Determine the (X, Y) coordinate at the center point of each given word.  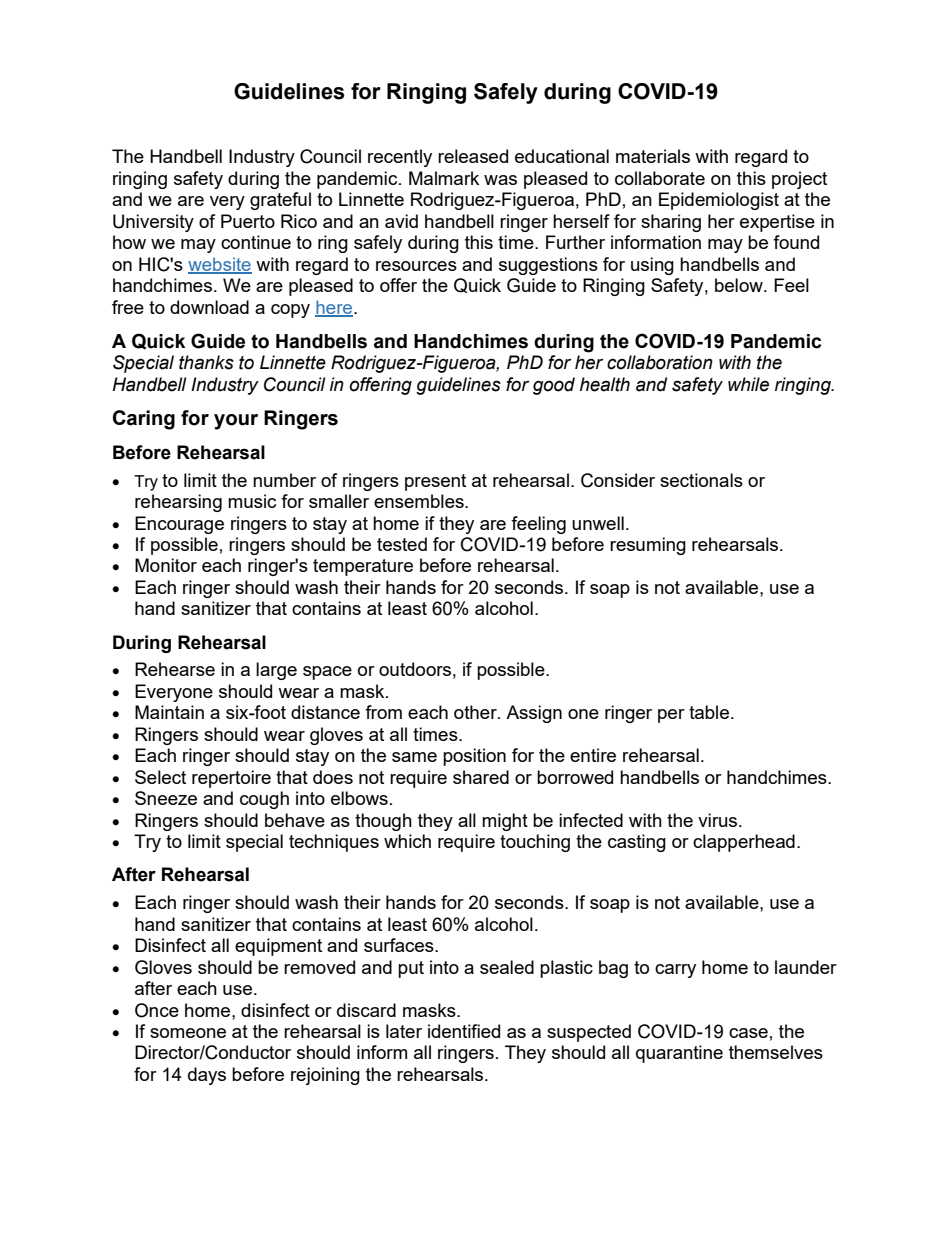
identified (464, 1031)
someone (188, 1033)
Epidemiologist (719, 201)
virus (719, 820)
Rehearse (175, 669)
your (236, 422)
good (554, 386)
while (748, 384)
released (473, 156)
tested (402, 544)
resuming (648, 546)
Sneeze (166, 798)
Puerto (248, 221)
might (505, 822)
